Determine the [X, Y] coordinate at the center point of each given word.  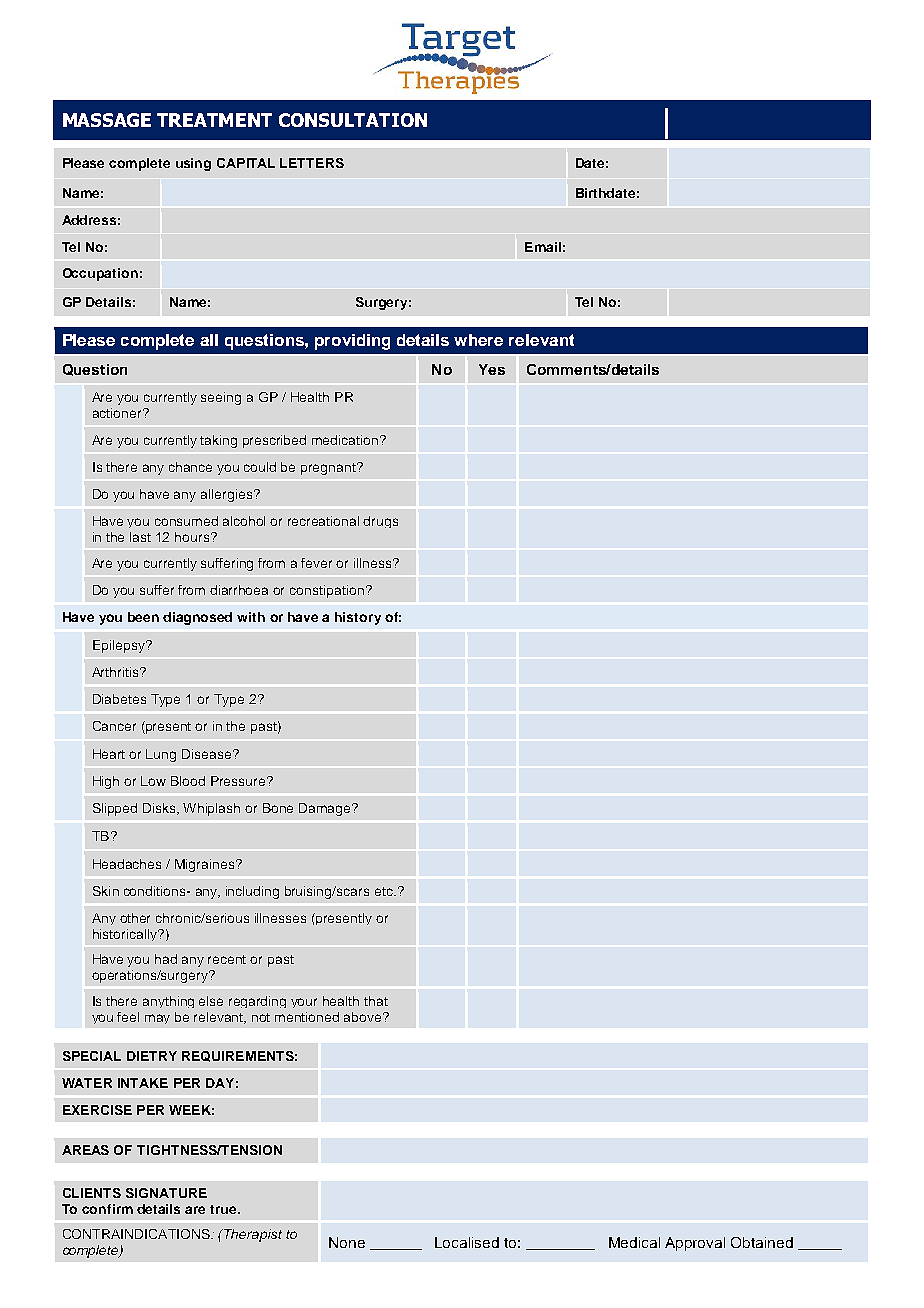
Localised [467, 1242]
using [193, 164]
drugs [380, 522]
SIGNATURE [166, 1193]
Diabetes [119, 699]
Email [543, 247]
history [358, 618]
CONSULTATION [353, 120]
